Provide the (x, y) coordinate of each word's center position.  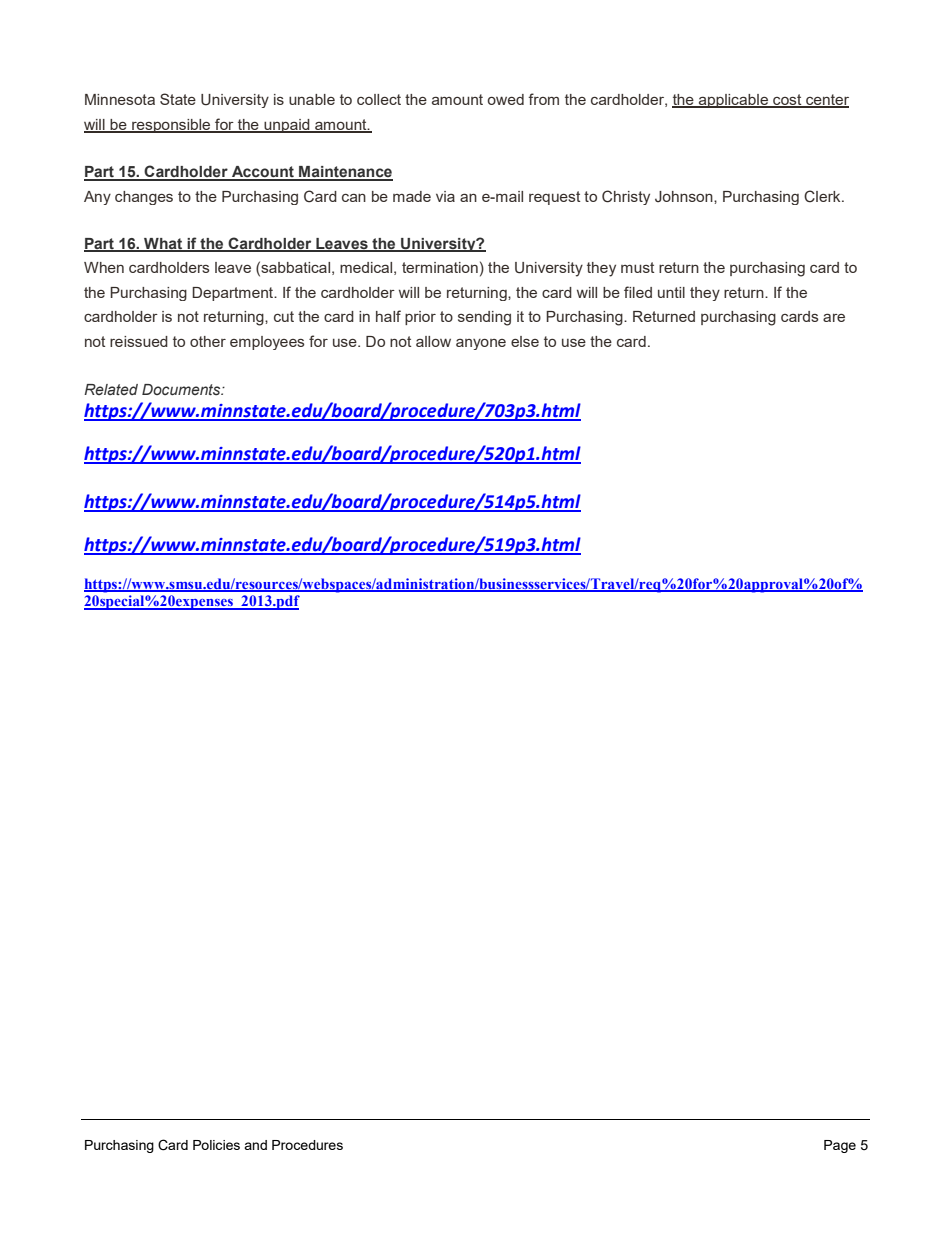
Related (111, 389)
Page (840, 1146)
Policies (216, 1145)
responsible (171, 126)
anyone (481, 344)
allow (433, 341)
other (208, 341)
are (834, 317)
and (255, 1145)
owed (506, 99)
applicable (733, 101)
